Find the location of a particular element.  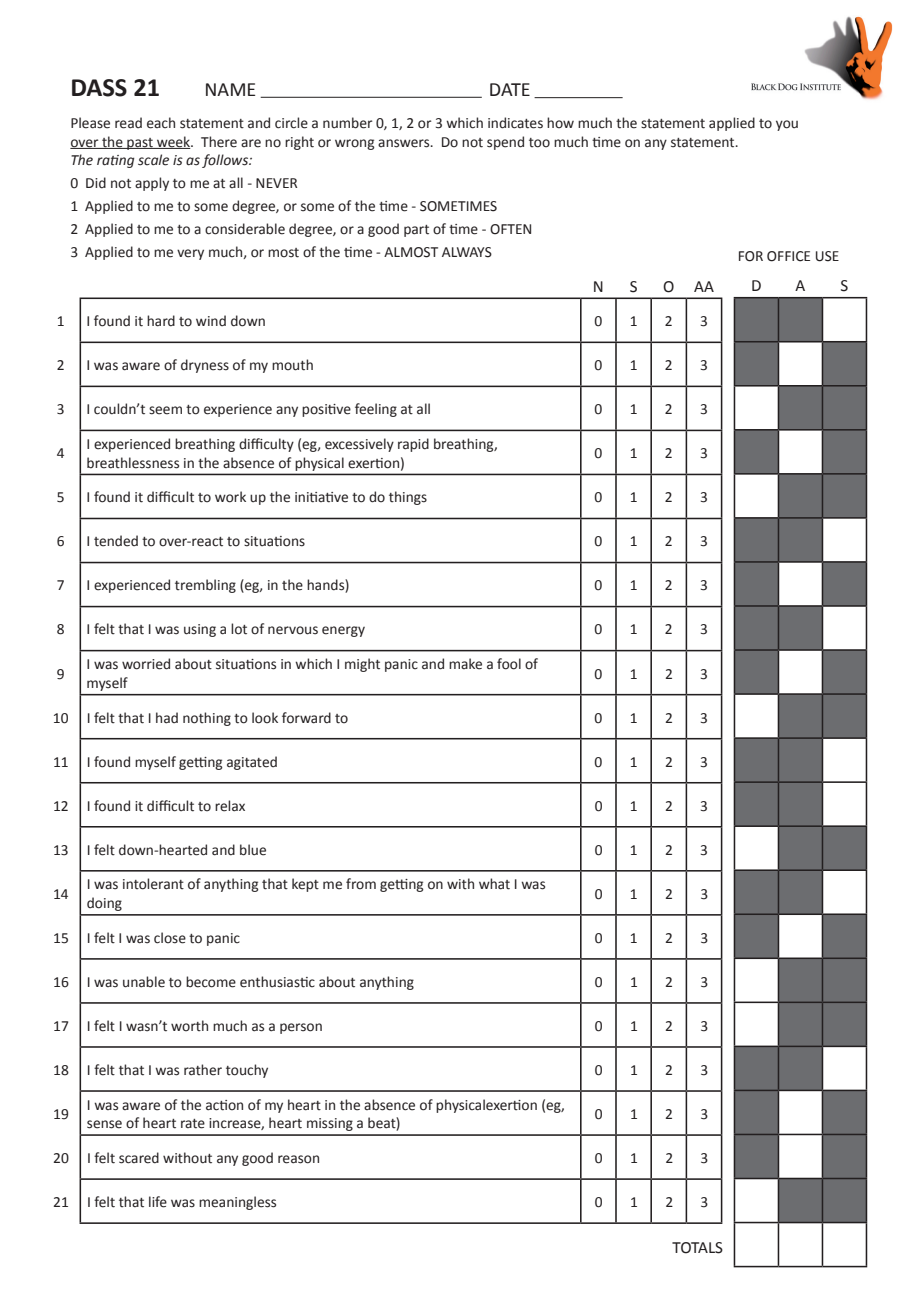

spend is located at coordinates (505, 143).
